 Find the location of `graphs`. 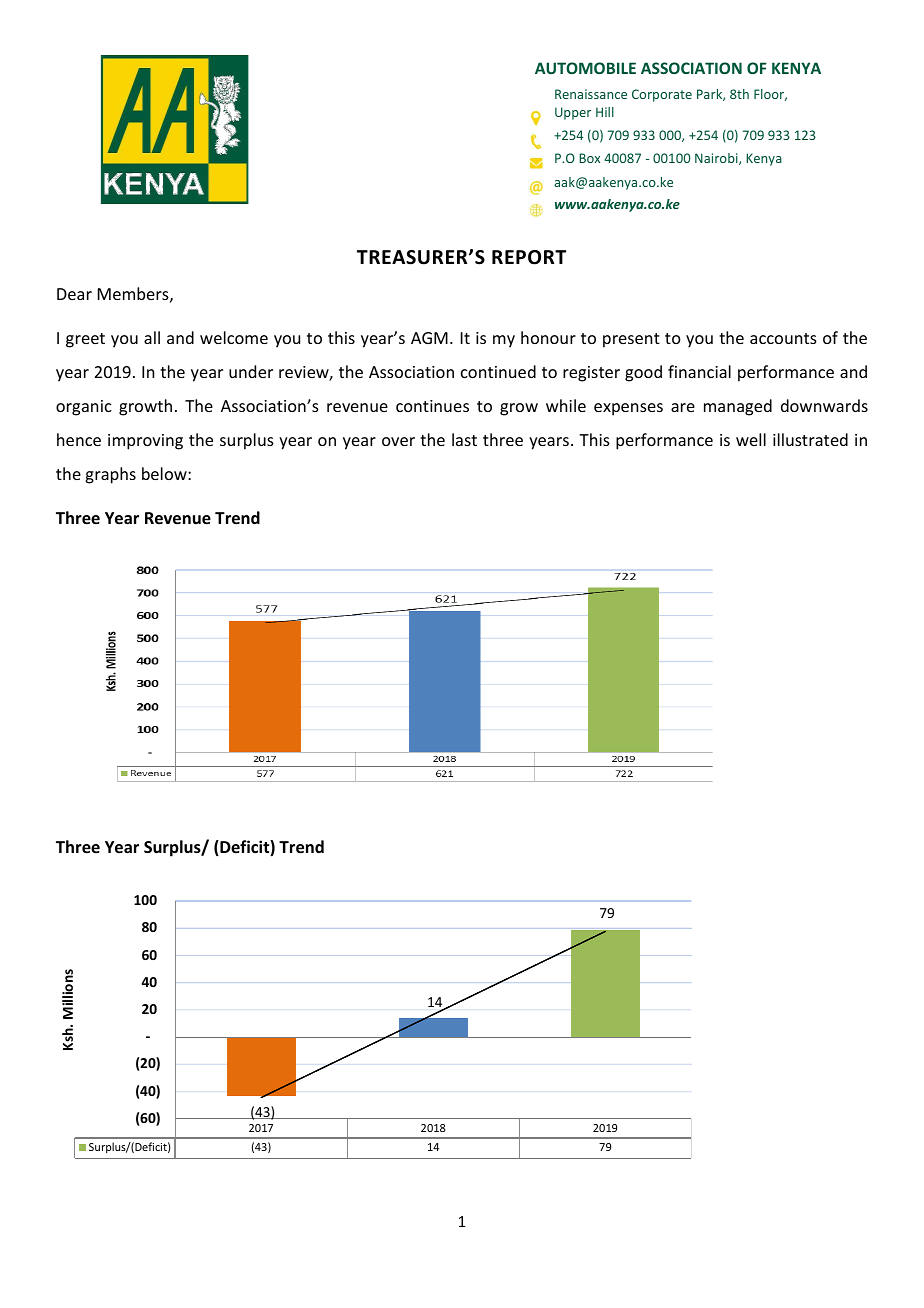

graphs is located at coordinates (110, 475).
